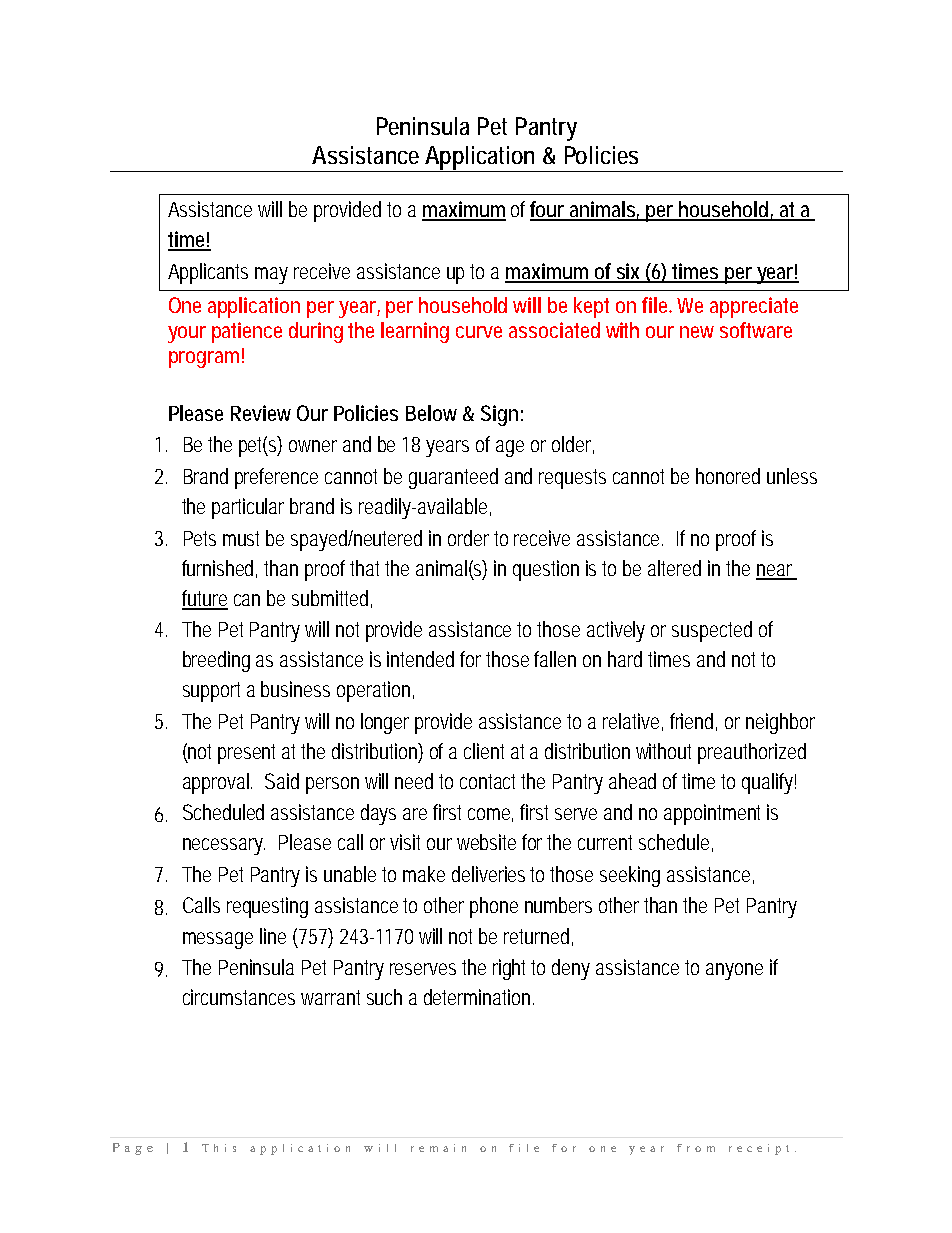 This image has width=952, height=1233. Describe the element at coordinates (438, 1148) in the image. I see `remain` at that location.
